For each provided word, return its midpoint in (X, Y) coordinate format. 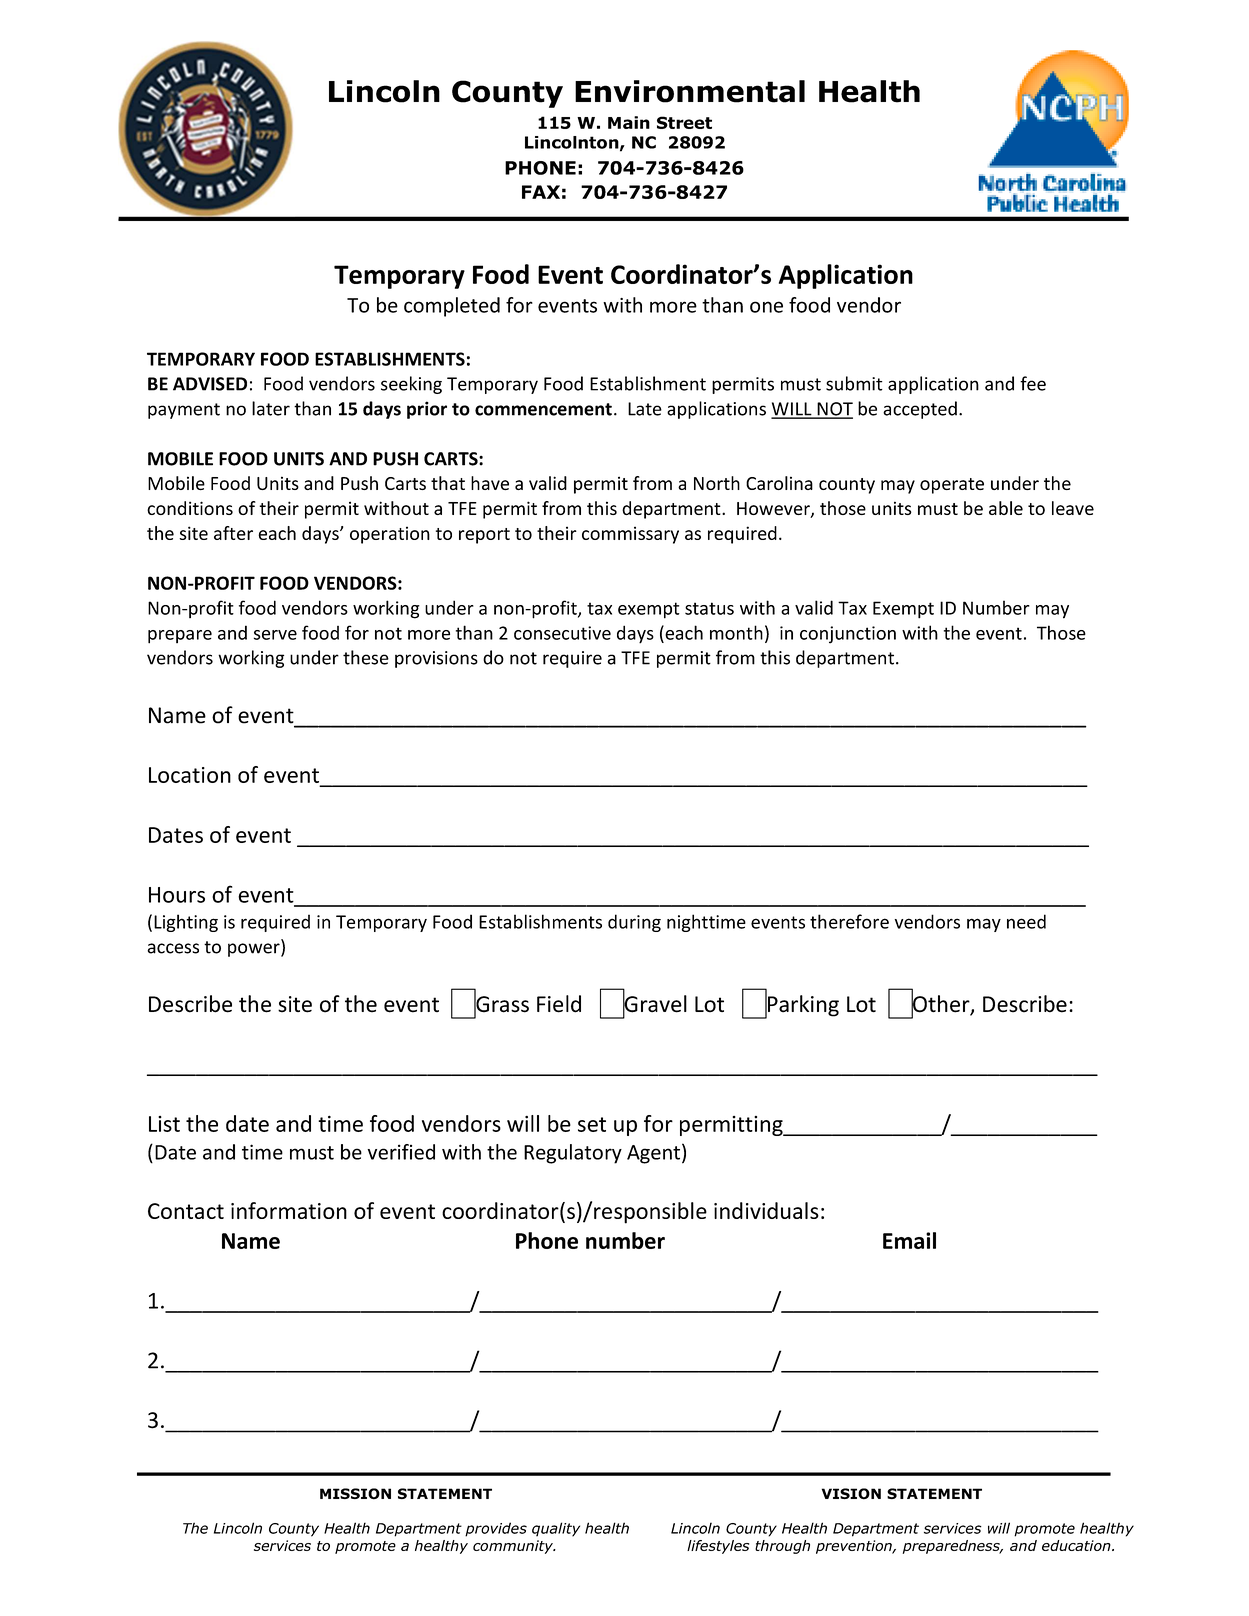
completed (452, 307)
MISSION (355, 1494)
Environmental (690, 91)
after (233, 533)
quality (556, 1529)
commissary (630, 535)
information (289, 1210)
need (1026, 921)
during (634, 923)
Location (190, 775)
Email (909, 1240)
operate (952, 486)
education (1077, 1545)
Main (629, 122)
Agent (653, 1154)
